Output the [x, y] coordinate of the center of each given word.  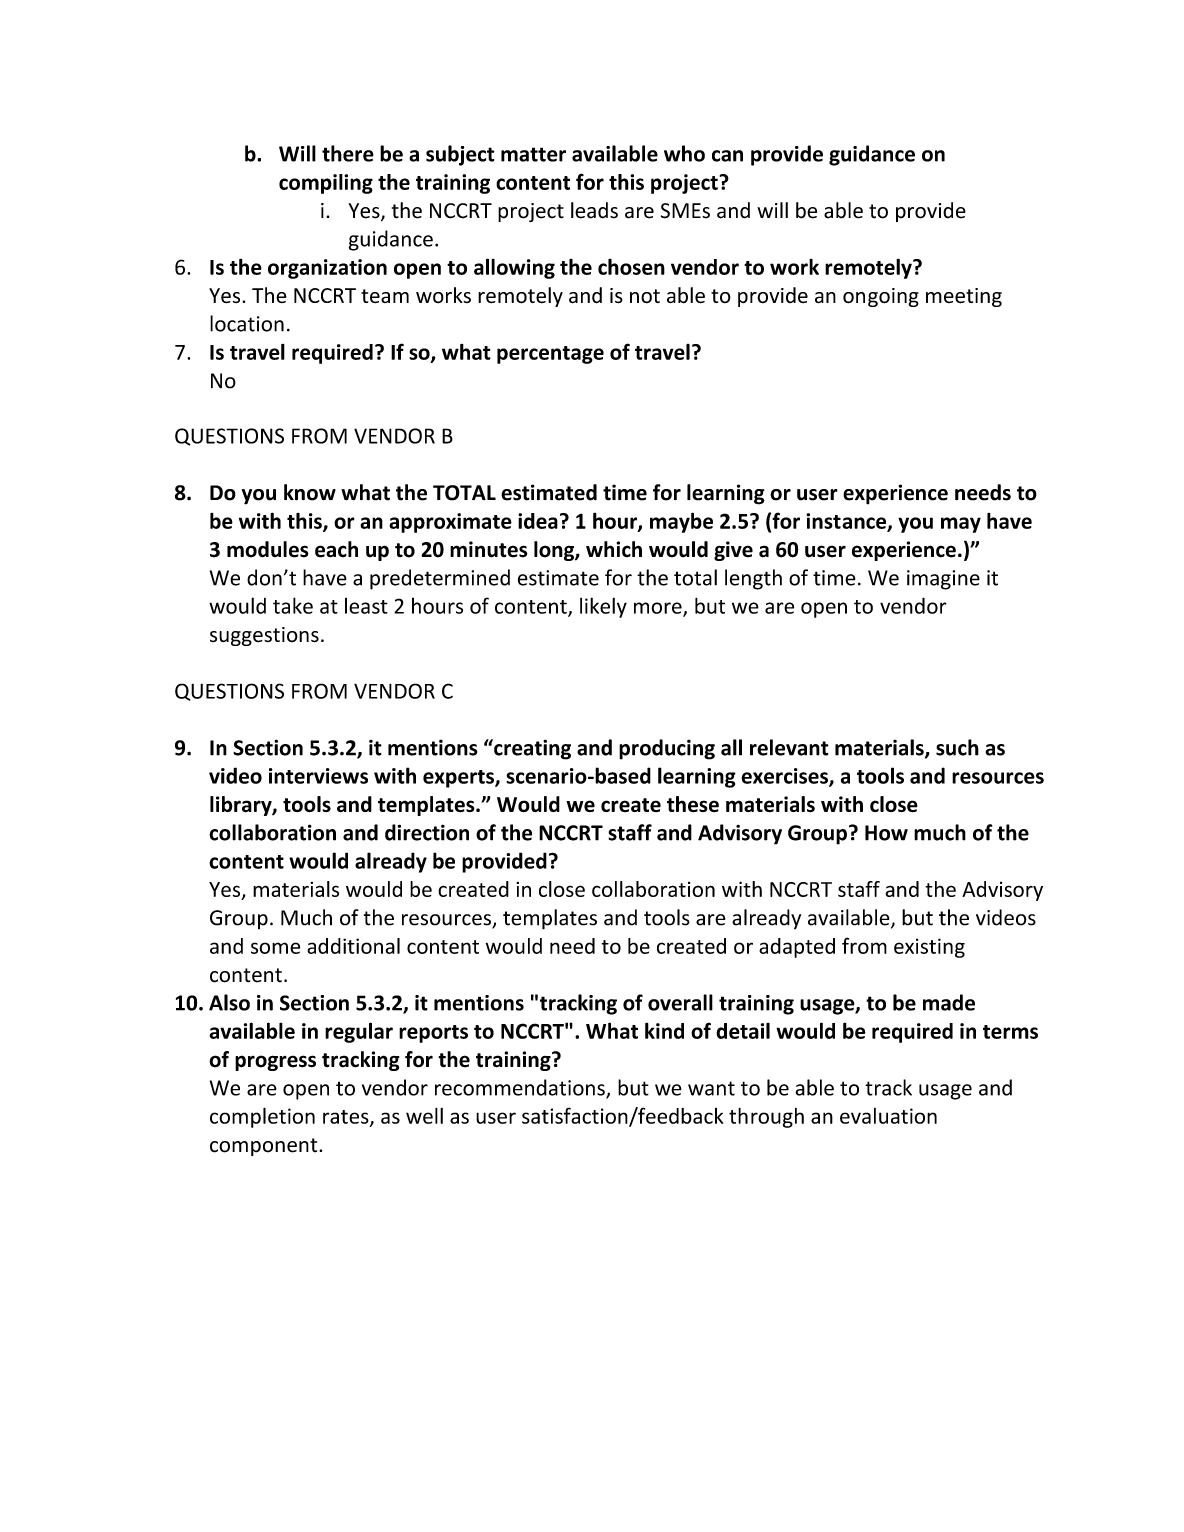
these [693, 804]
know [310, 492]
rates [347, 1118]
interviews [318, 776]
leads [594, 210]
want [711, 1088]
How [886, 833]
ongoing [881, 297]
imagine [943, 580]
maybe [681, 522]
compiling [326, 184]
